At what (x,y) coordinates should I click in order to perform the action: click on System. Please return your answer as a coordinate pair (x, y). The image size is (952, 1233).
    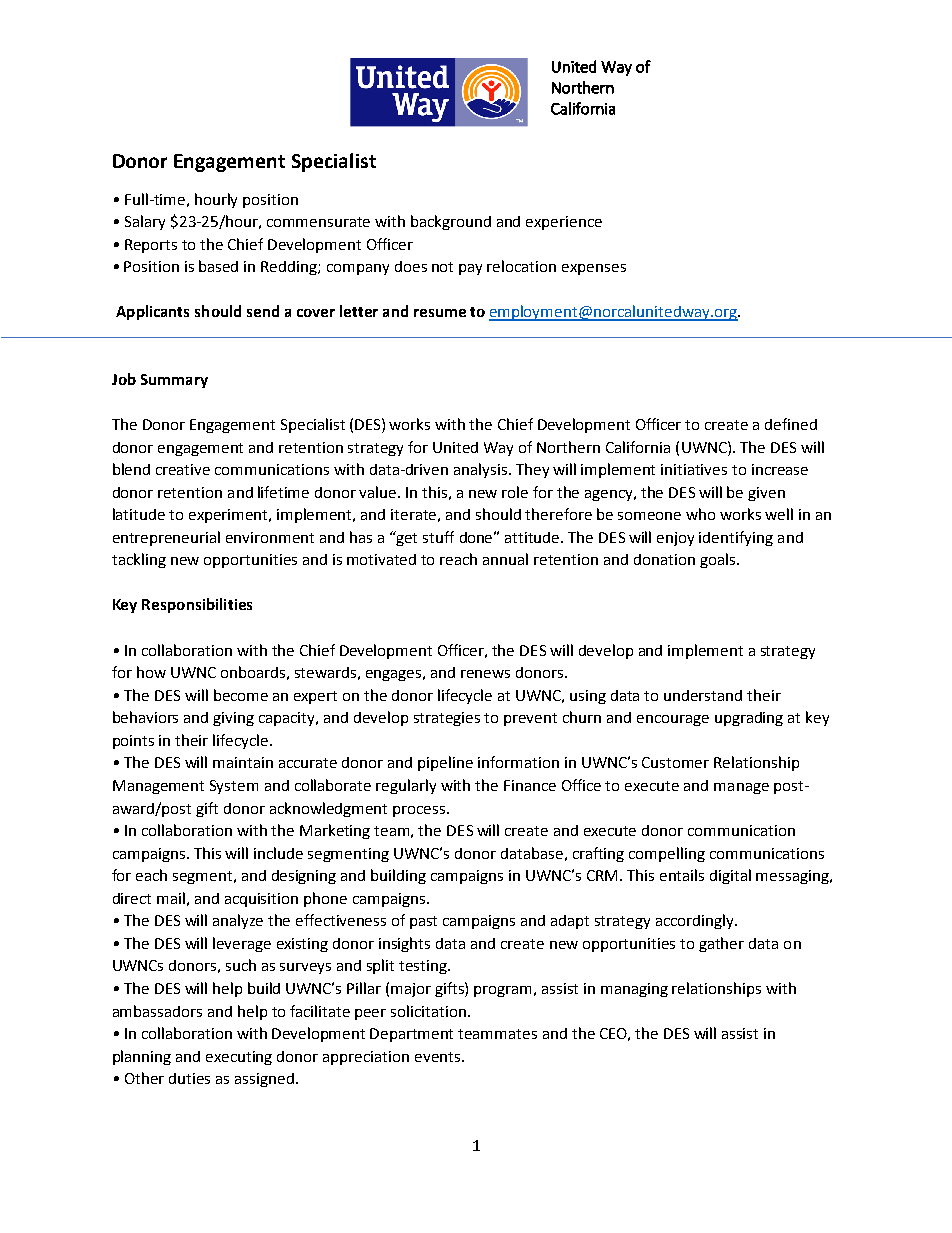
    Looking at the image, I should click on (234, 787).
